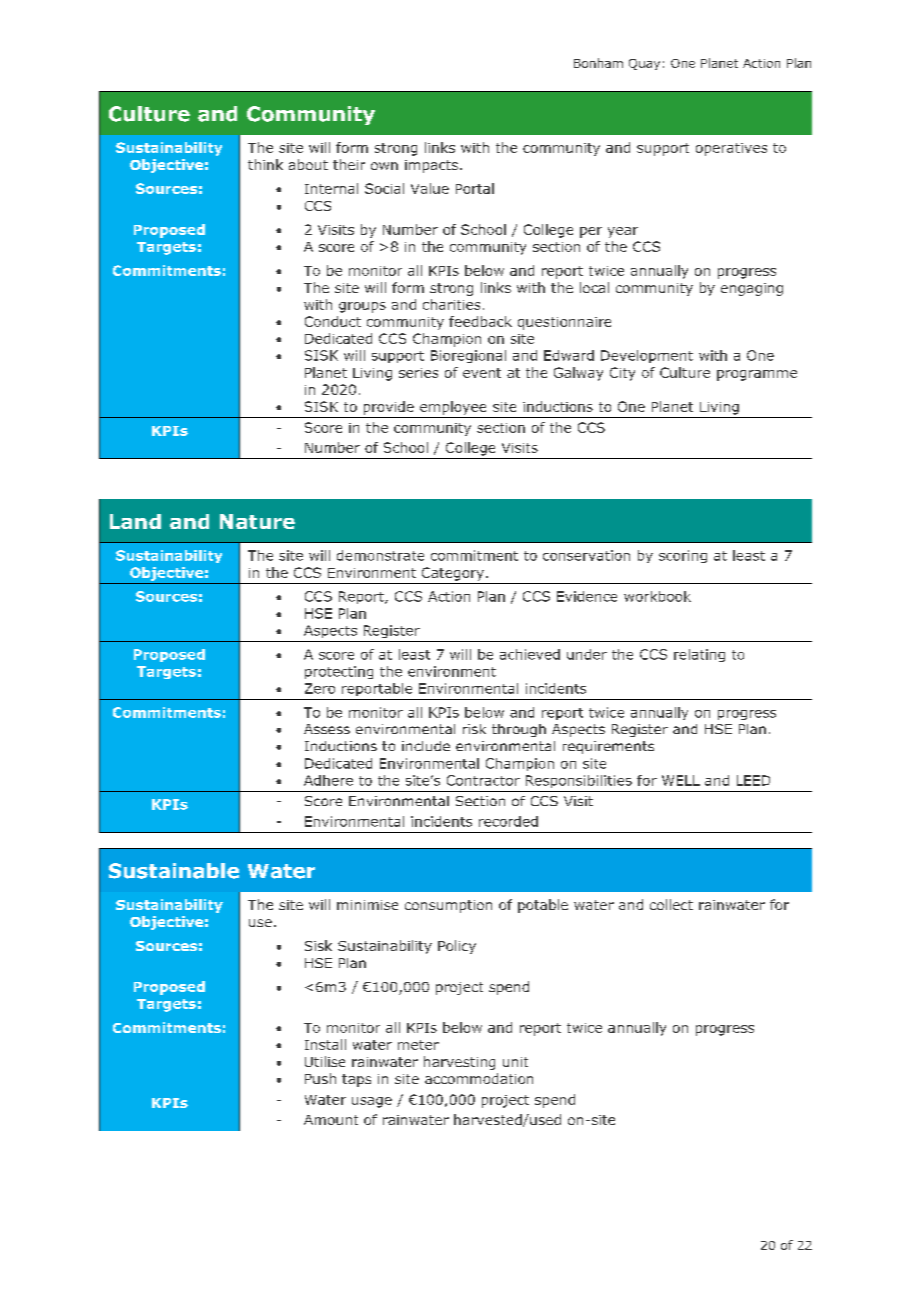 This screenshot has width=924, height=1307. What do you see at coordinates (644, 64) in the screenshot?
I see `Quay` at bounding box center [644, 64].
